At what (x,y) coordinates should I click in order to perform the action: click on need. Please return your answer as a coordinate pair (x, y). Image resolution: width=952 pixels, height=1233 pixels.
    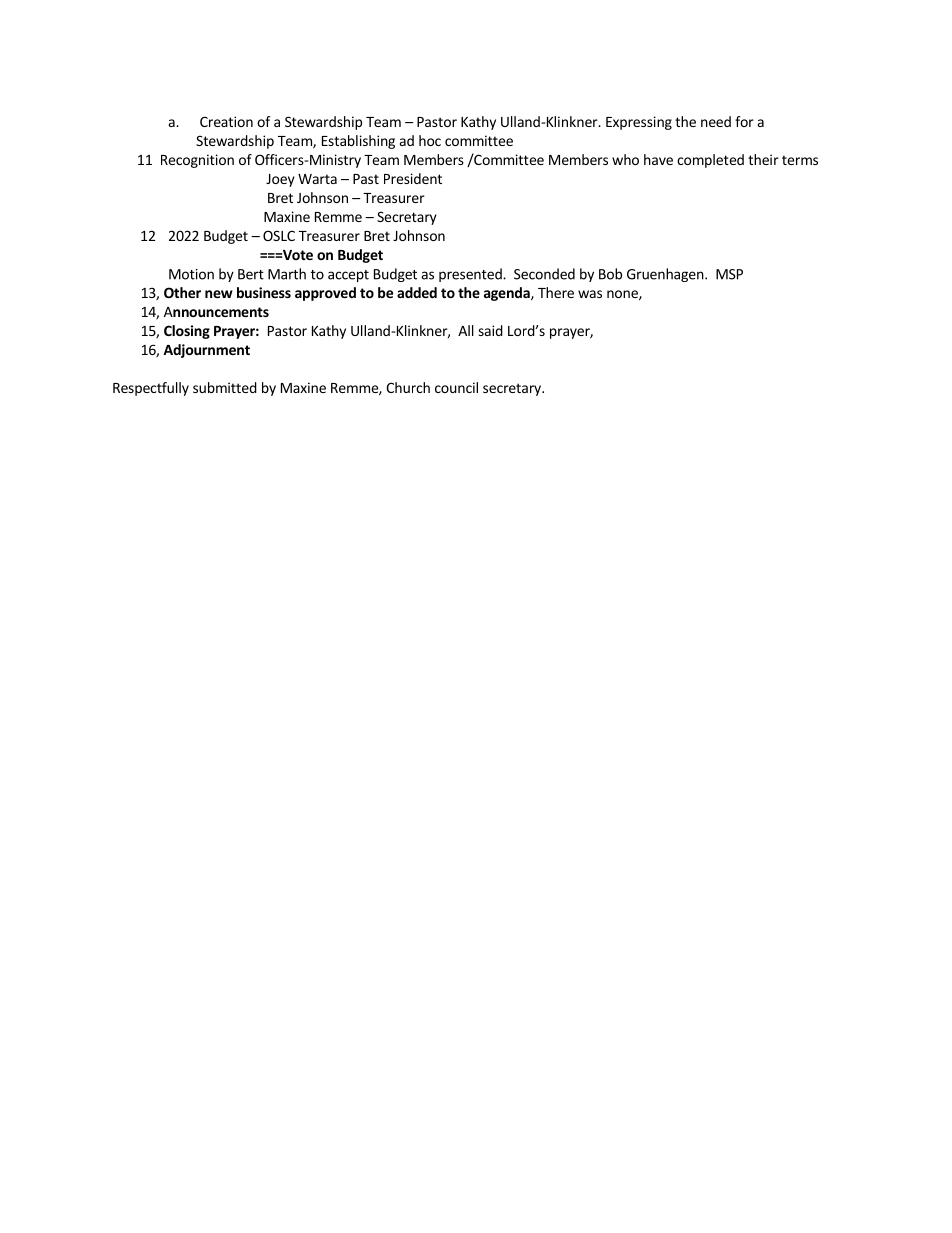
    Looking at the image, I should click on (716, 121).
